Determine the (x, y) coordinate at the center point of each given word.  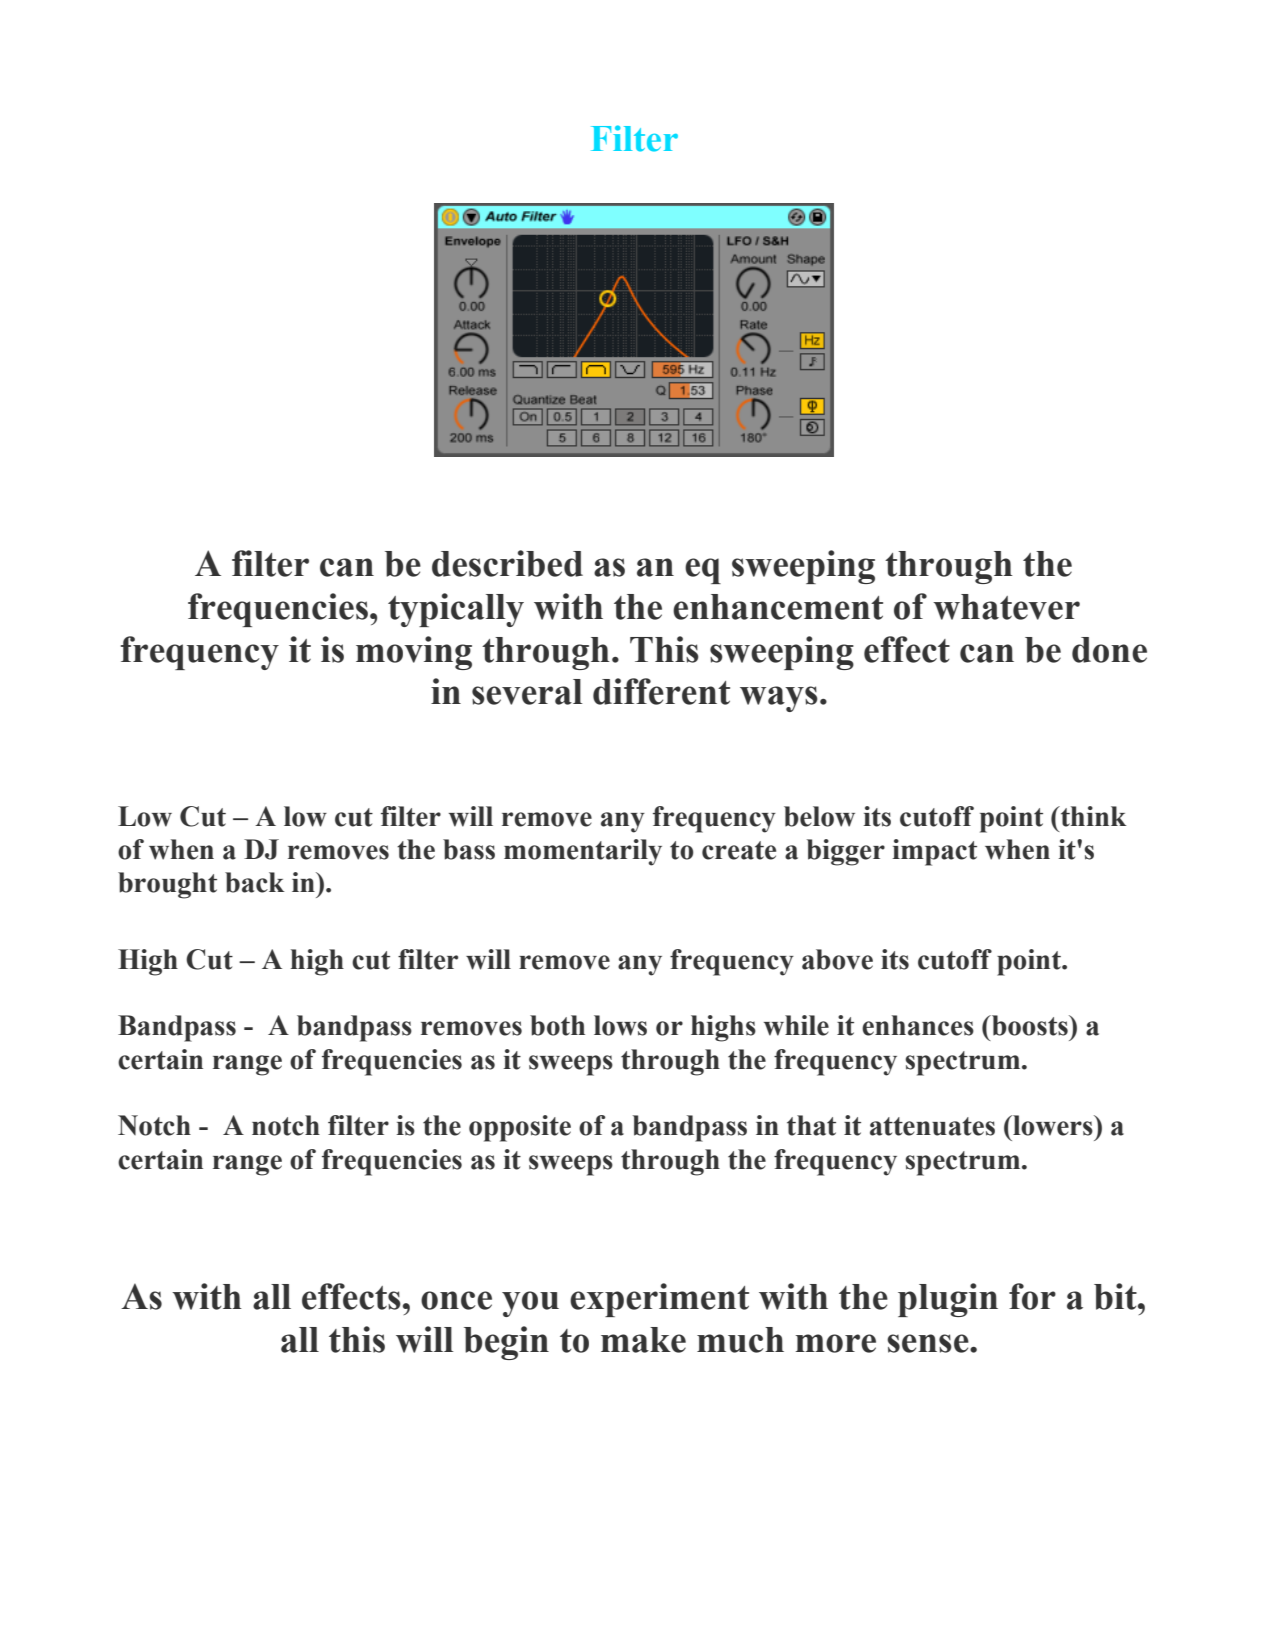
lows (620, 1025)
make (643, 1340)
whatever (1006, 607)
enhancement (778, 607)
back (255, 882)
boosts (1030, 1025)
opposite (520, 1128)
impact (935, 852)
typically (456, 610)
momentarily (583, 852)
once (456, 1300)
